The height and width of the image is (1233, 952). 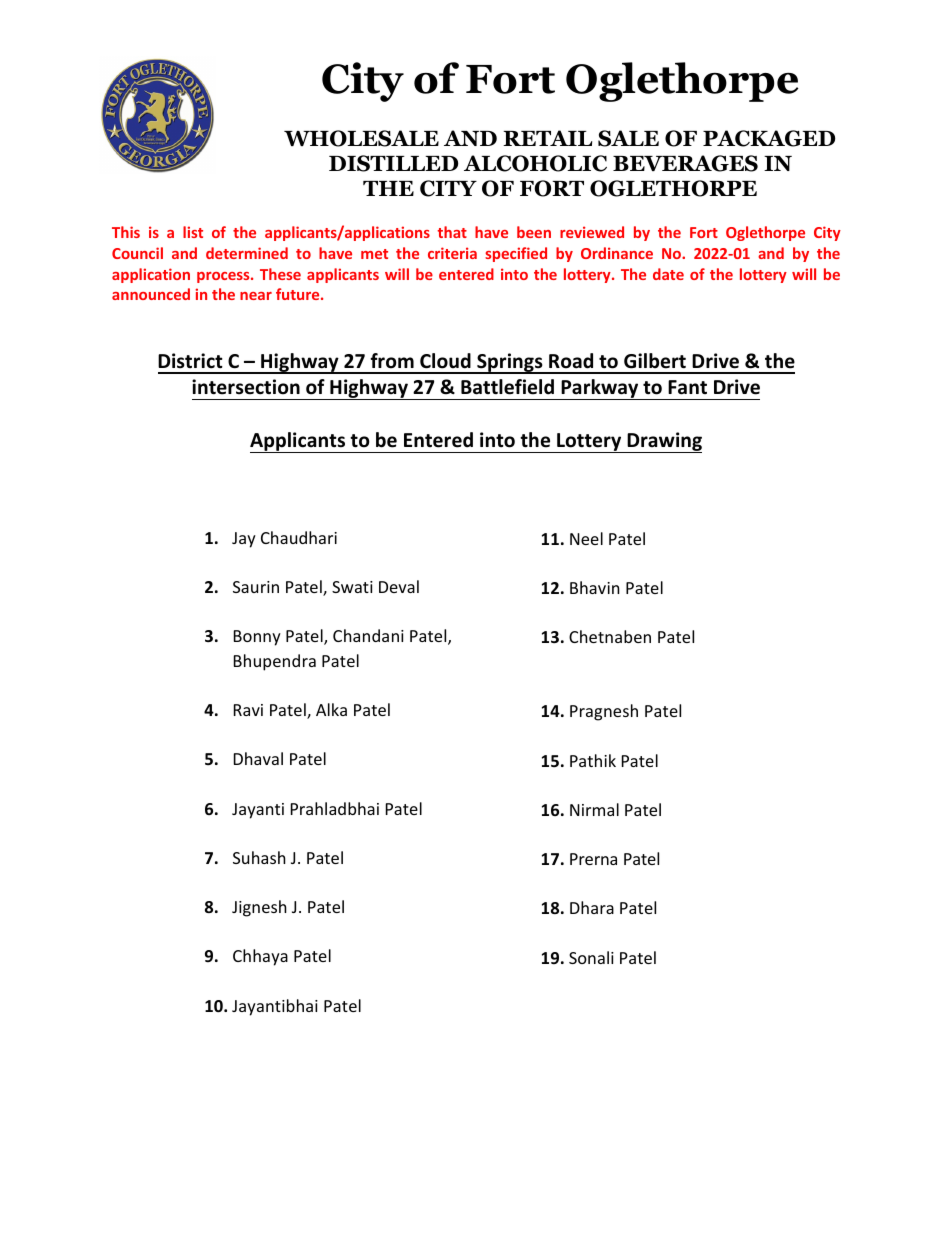 What do you see at coordinates (586, 538) in the image?
I see `Neel` at bounding box center [586, 538].
